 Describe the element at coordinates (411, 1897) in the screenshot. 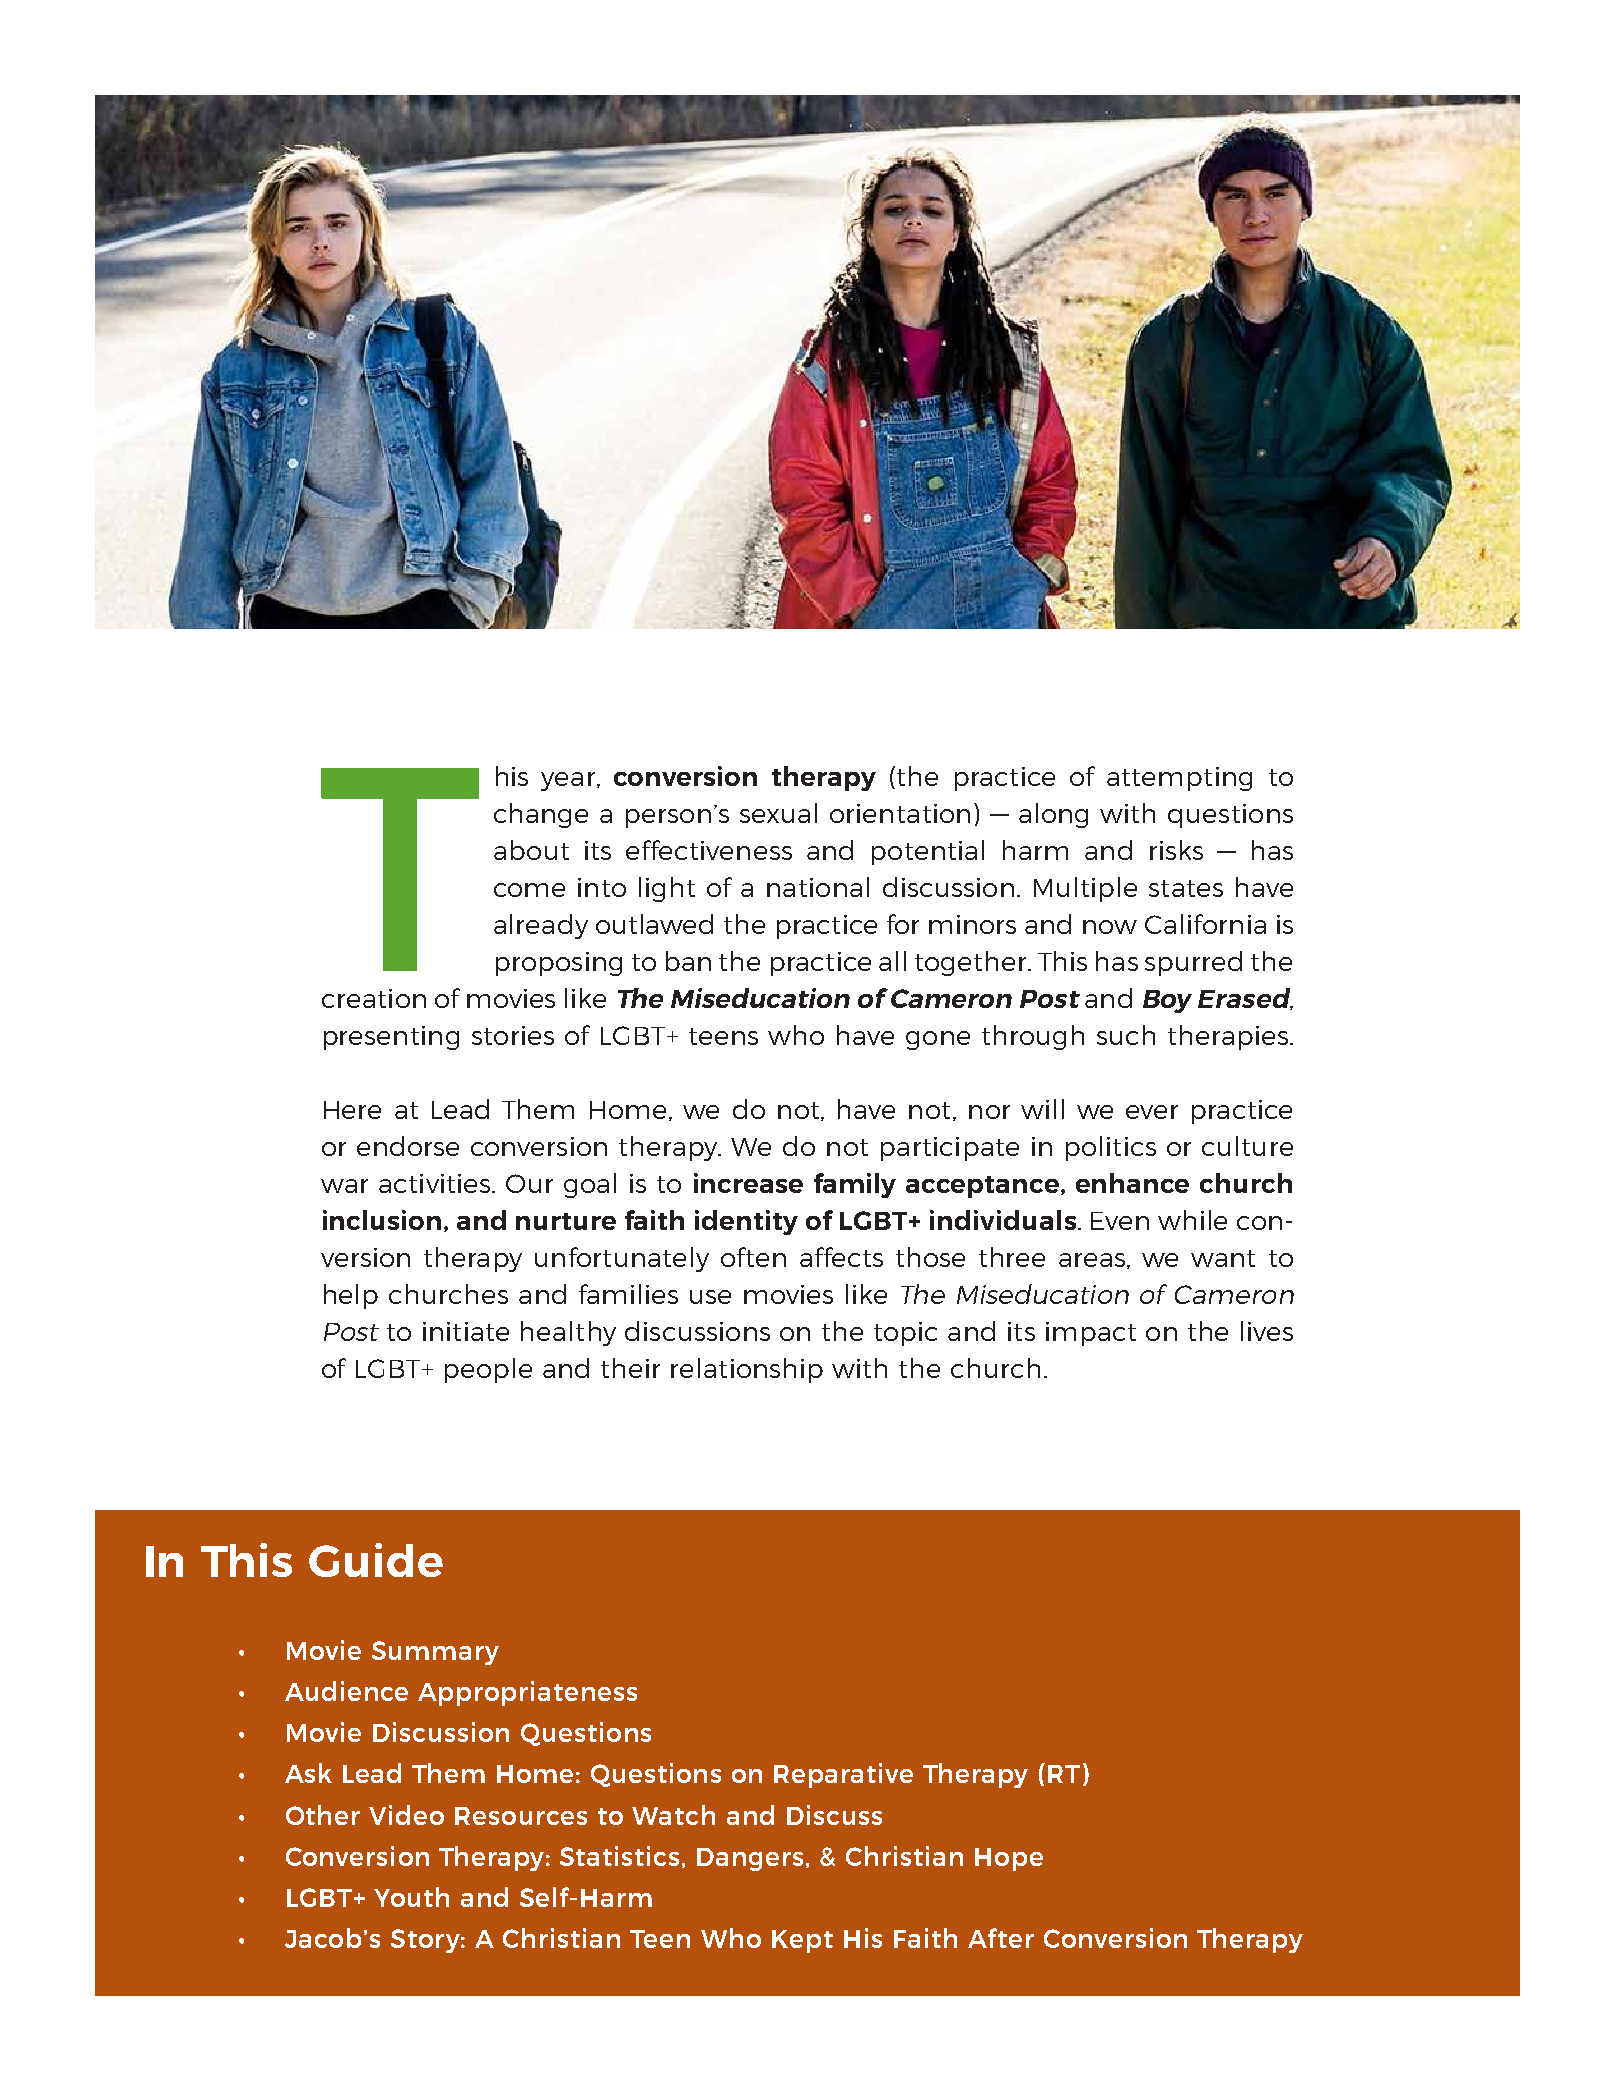

I see `Youth` at that location.
